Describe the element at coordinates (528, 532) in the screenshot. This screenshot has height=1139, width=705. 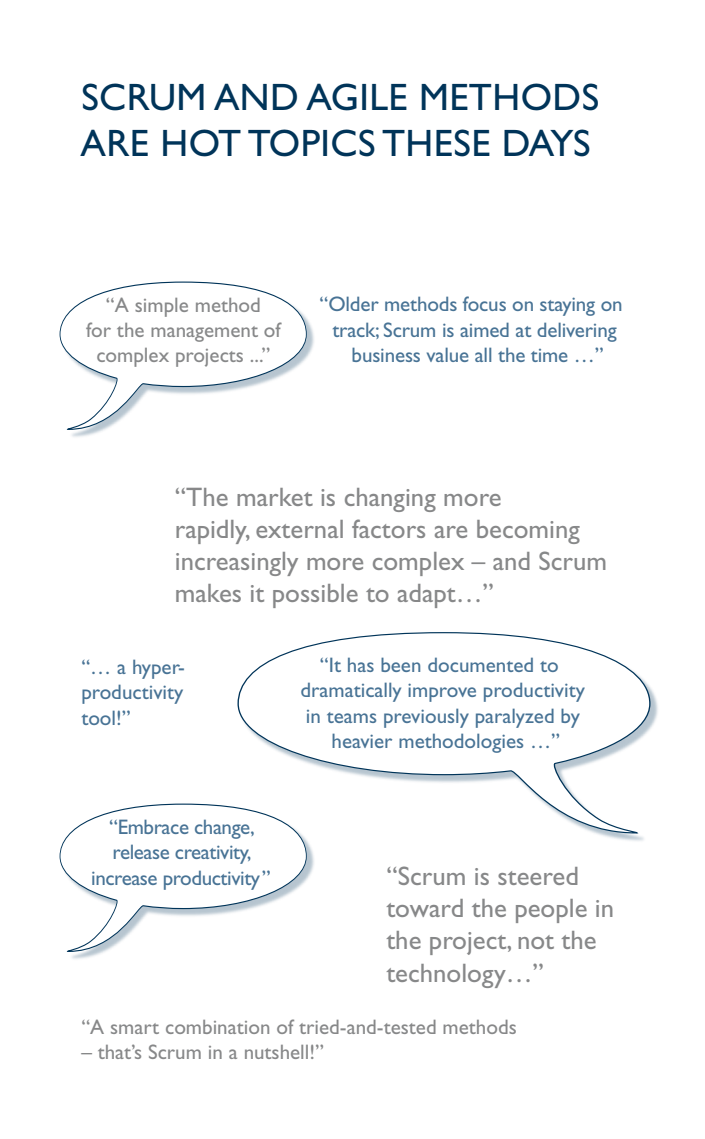
I see `becoming` at that location.
